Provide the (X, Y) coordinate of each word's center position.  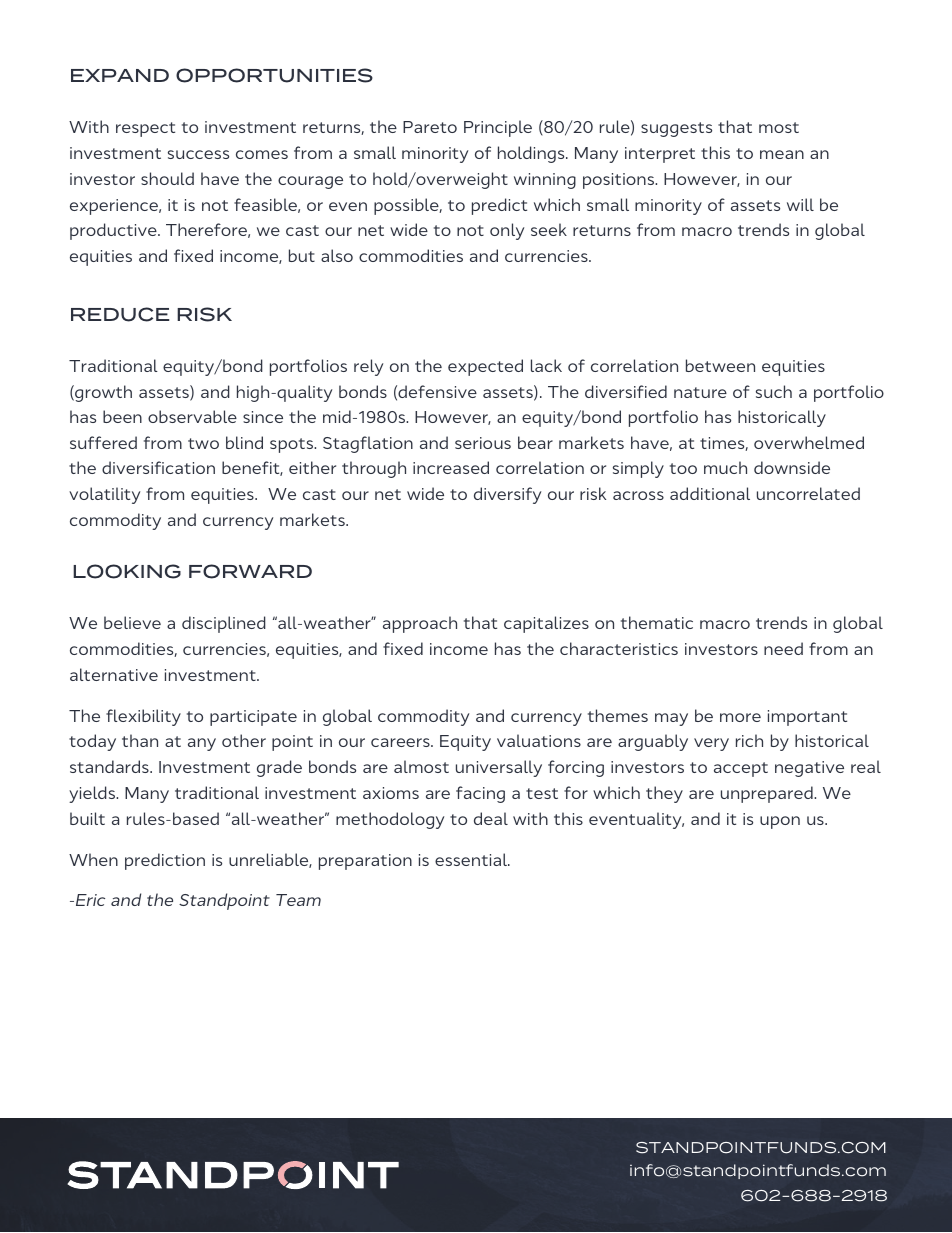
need (783, 648)
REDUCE (120, 314)
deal (491, 818)
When (93, 859)
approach (420, 624)
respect (145, 129)
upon (780, 822)
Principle (498, 128)
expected (485, 367)
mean (782, 154)
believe (132, 622)
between (720, 365)
